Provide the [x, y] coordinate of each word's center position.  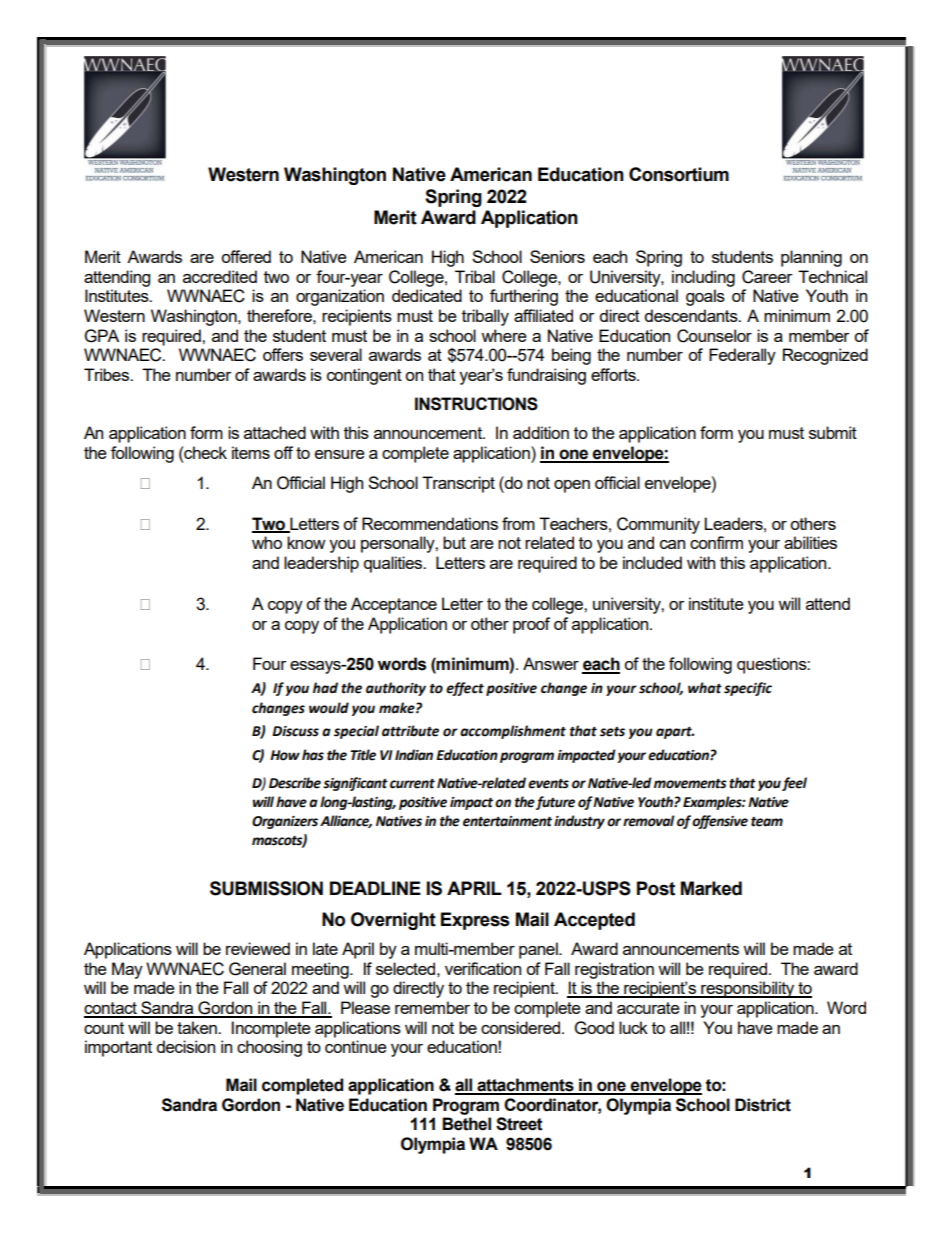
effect [465, 689]
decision [185, 1046]
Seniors [557, 256]
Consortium [679, 174]
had [325, 688]
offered [246, 256]
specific [748, 689]
